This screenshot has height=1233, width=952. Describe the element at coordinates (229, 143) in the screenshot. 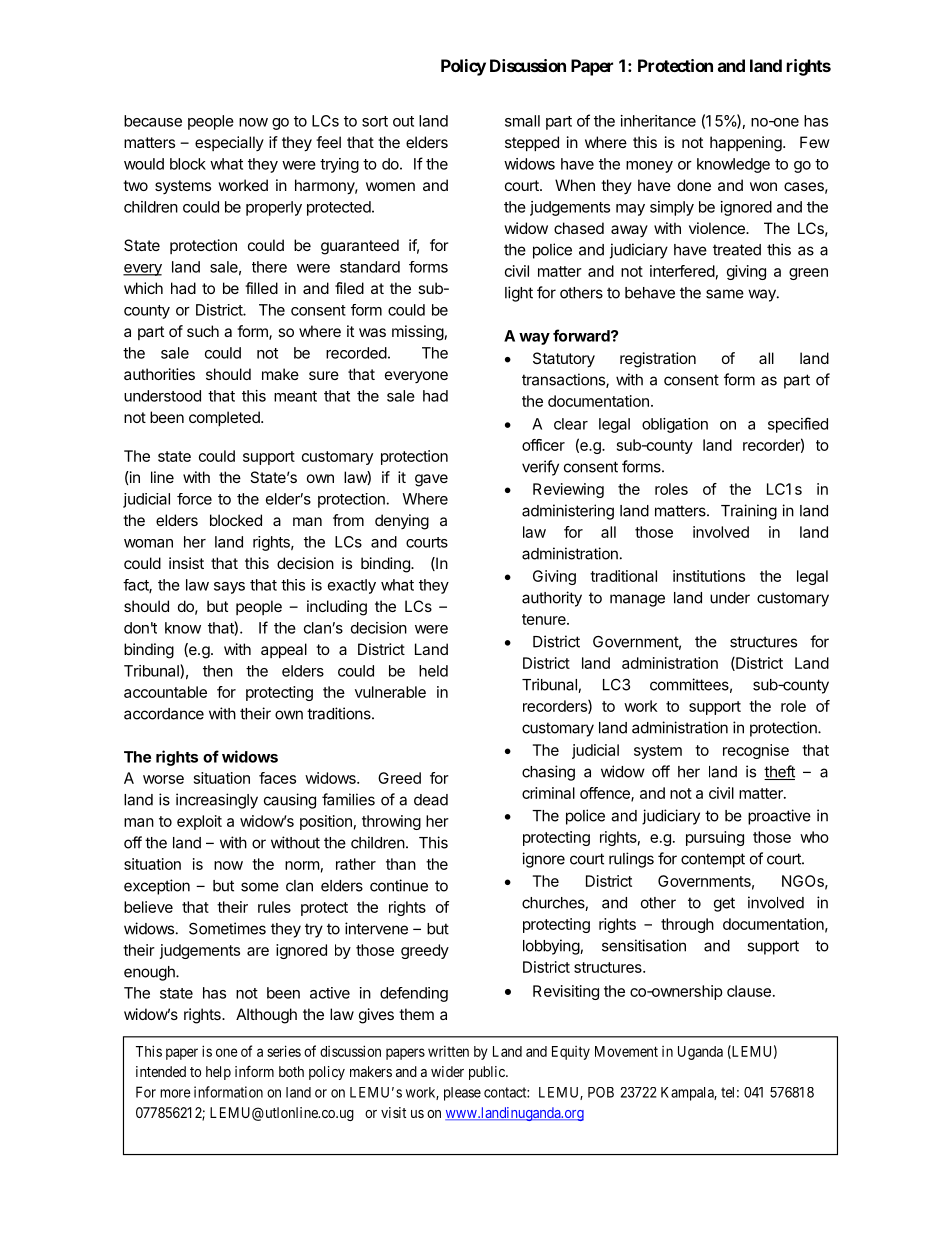

I see `especially` at that location.
